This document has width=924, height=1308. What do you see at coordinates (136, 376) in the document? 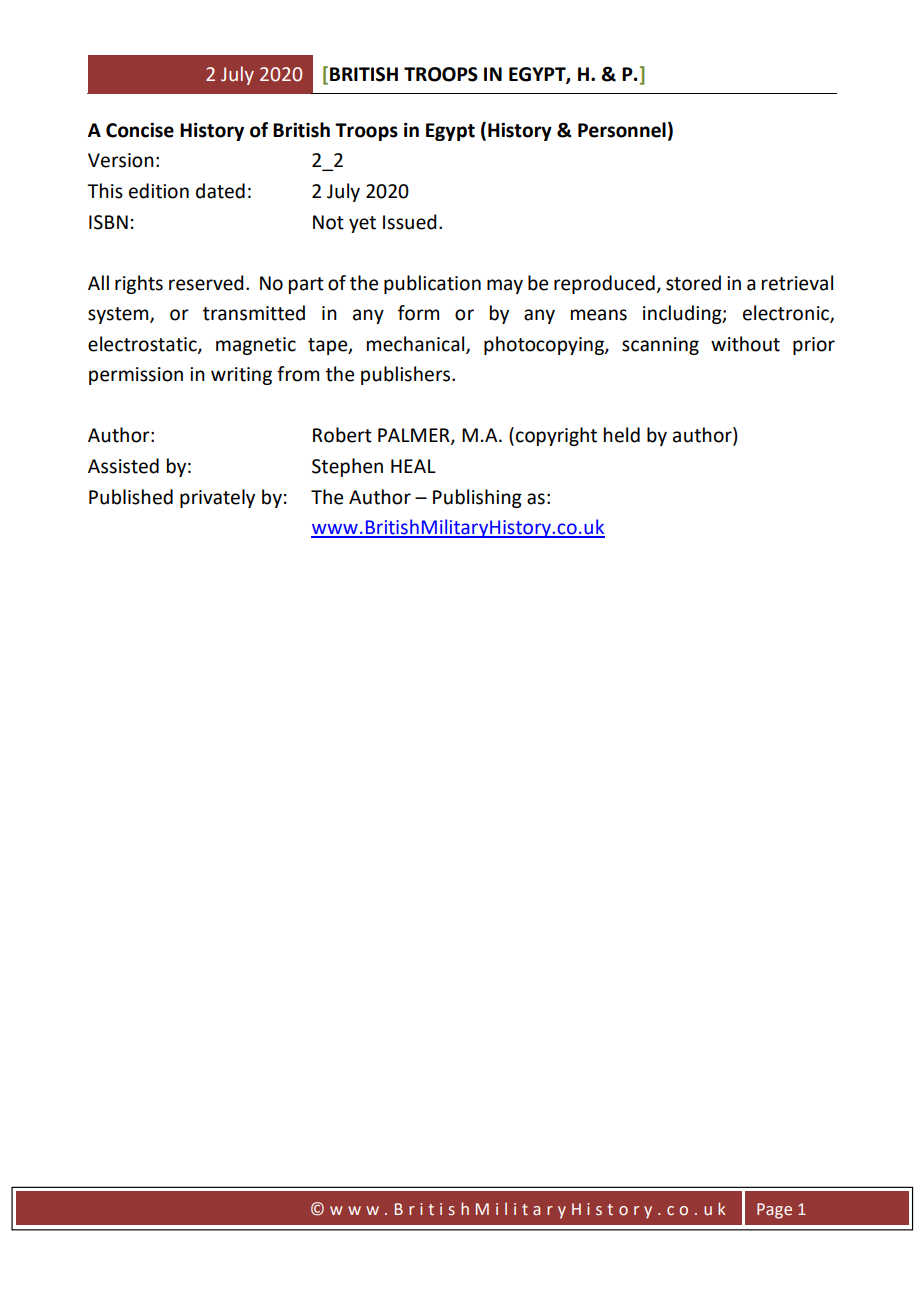
I see `permission` at bounding box center [136, 376].
